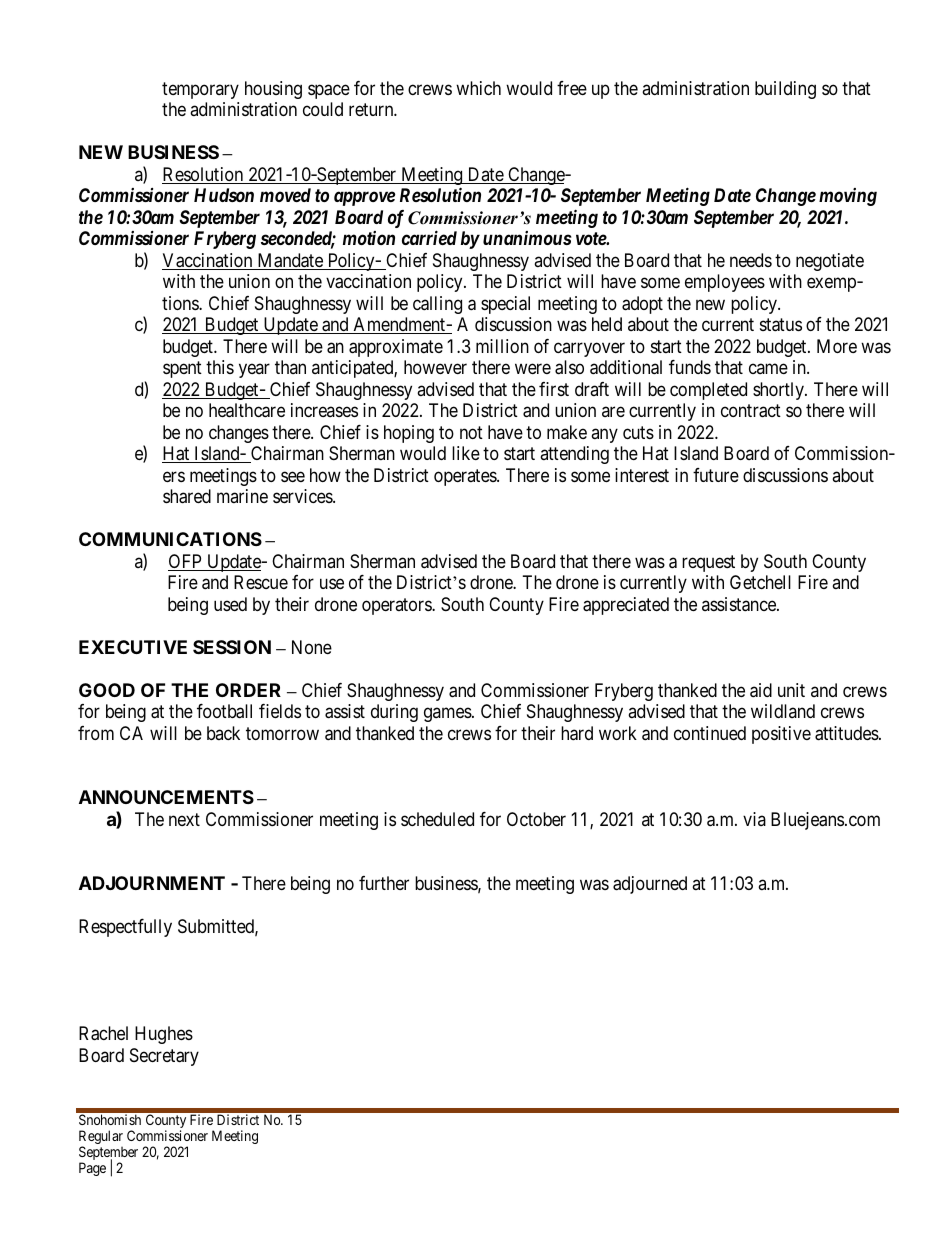 This screenshot has height=1233, width=952. I want to click on Hughes, so click(164, 1035).
